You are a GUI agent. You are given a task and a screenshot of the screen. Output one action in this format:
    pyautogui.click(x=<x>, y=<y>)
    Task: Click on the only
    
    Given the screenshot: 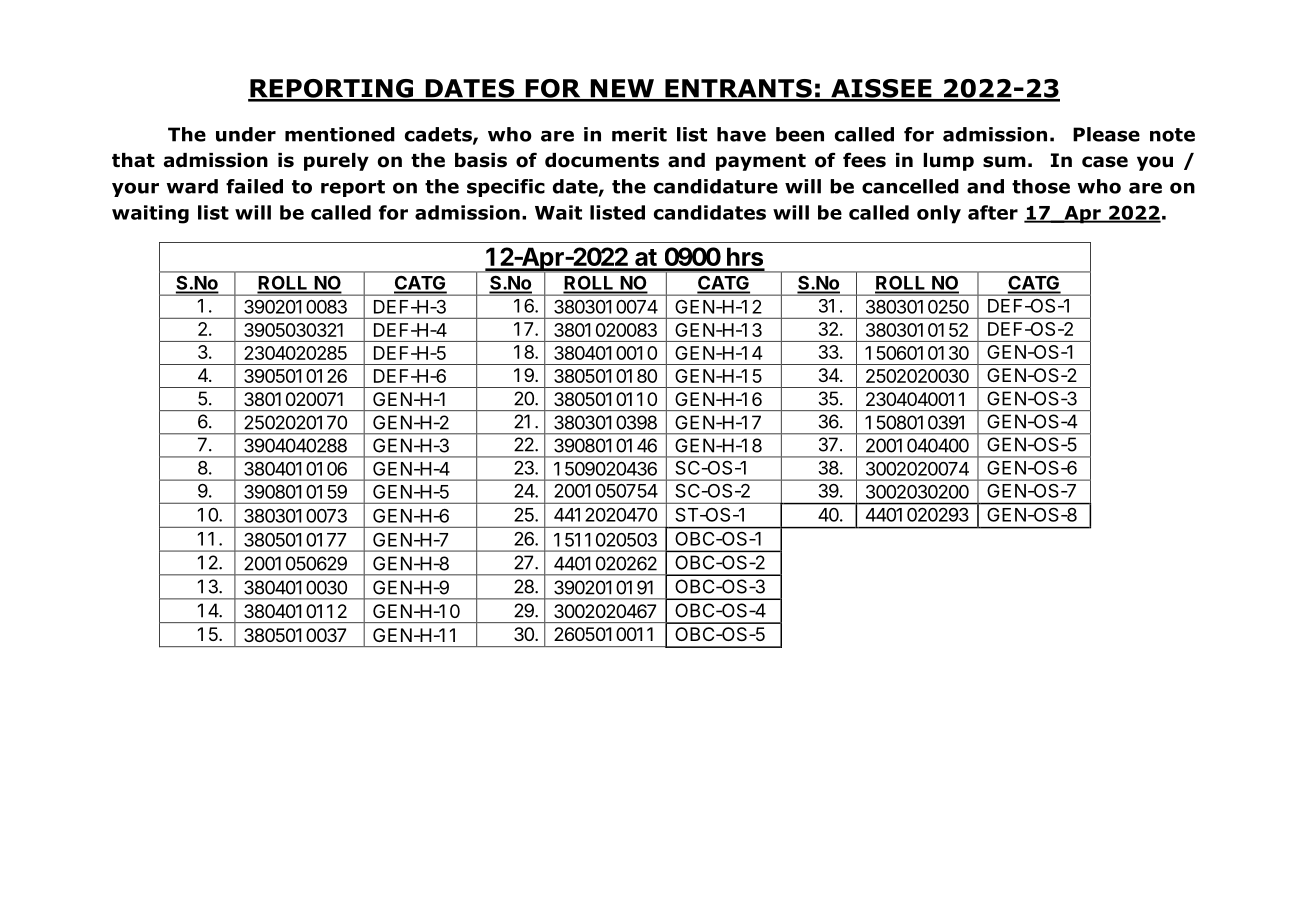 What is the action you would take?
    pyautogui.click(x=939, y=214)
